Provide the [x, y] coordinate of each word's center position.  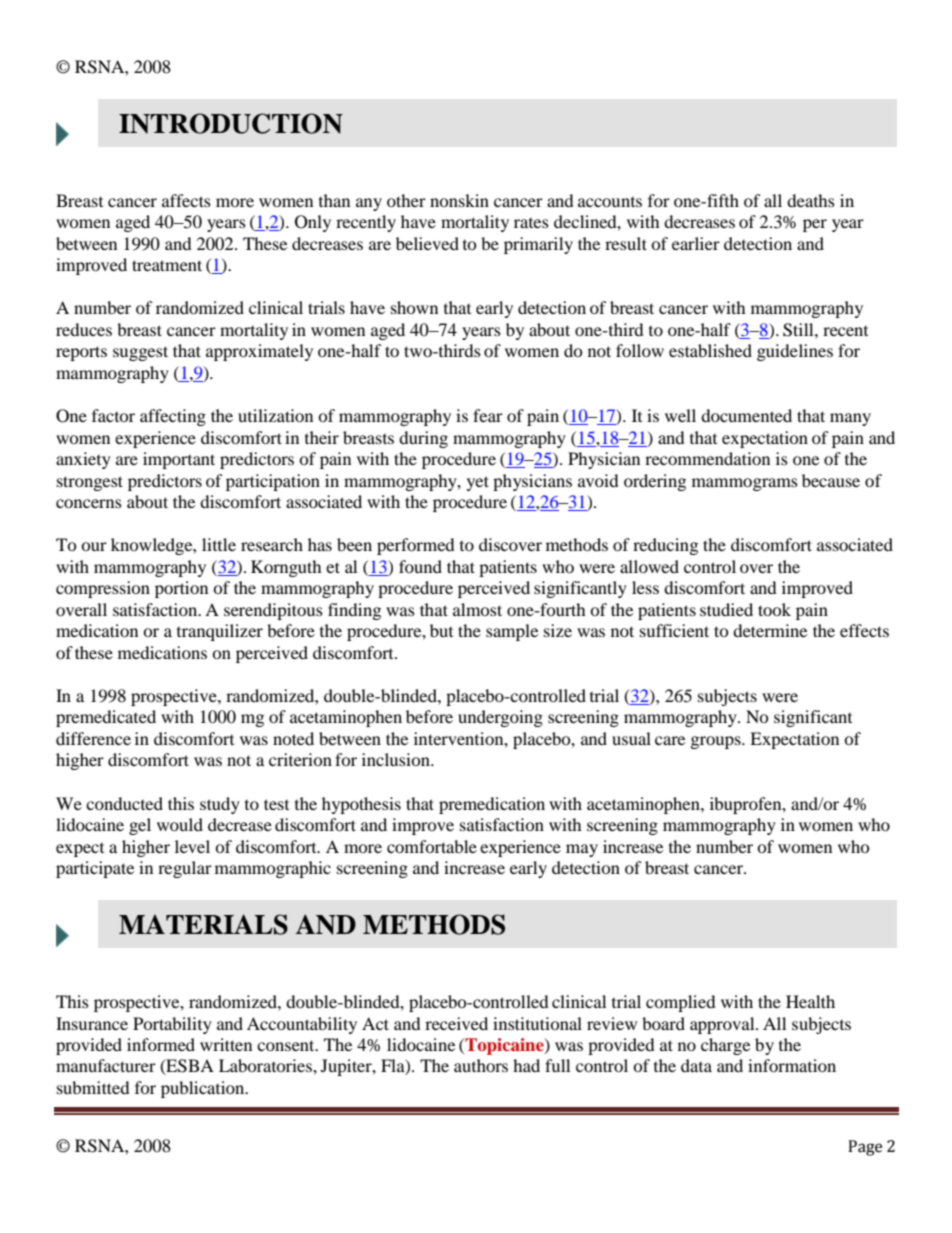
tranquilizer [220, 632]
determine [770, 630]
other [406, 200]
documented [746, 415]
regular [185, 869]
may [582, 850]
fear [488, 415]
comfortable [432, 846]
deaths [811, 200]
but [441, 630]
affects [186, 200]
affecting [173, 417]
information [792, 1065]
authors [481, 1065]
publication [204, 1089]
